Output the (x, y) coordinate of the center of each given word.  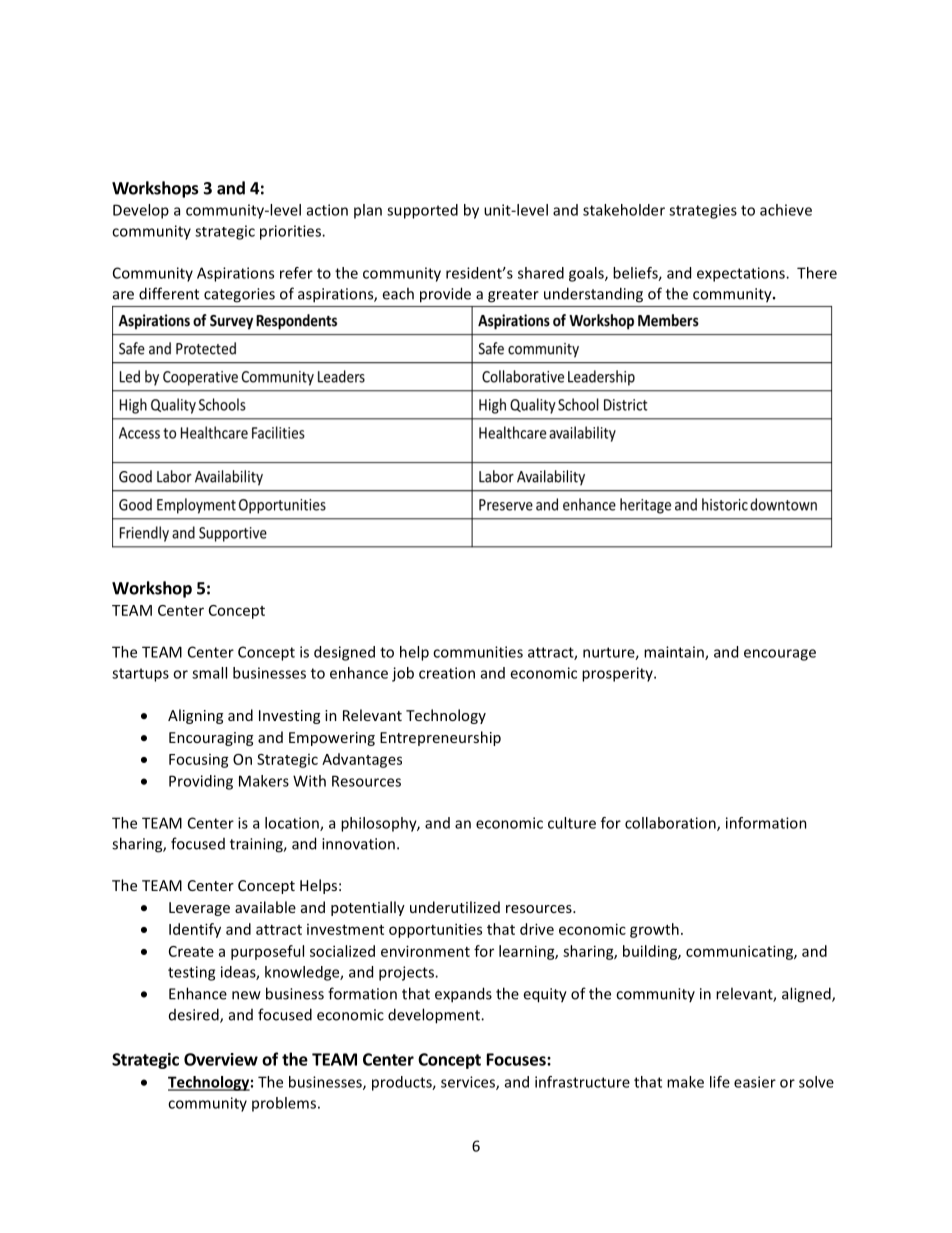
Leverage (199, 909)
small (209, 673)
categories (239, 295)
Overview (221, 1059)
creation (447, 673)
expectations (742, 274)
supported (422, 211)
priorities (291, 232)
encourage (780, 655)
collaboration (671, 824)
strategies (703, 211)
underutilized (455, 907)
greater (513, 296)
